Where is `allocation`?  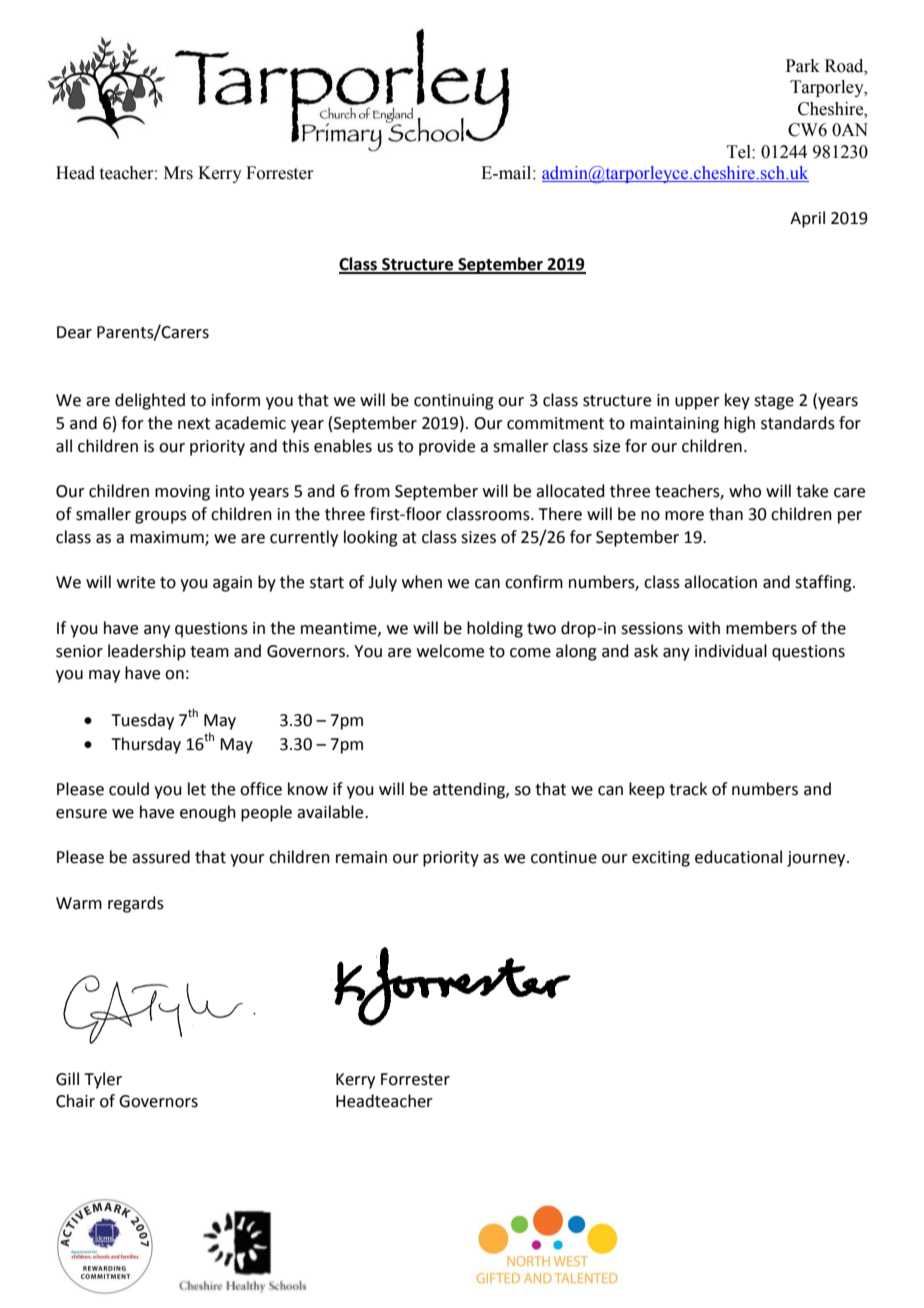 allocation is located at coordinates (720, 582).
